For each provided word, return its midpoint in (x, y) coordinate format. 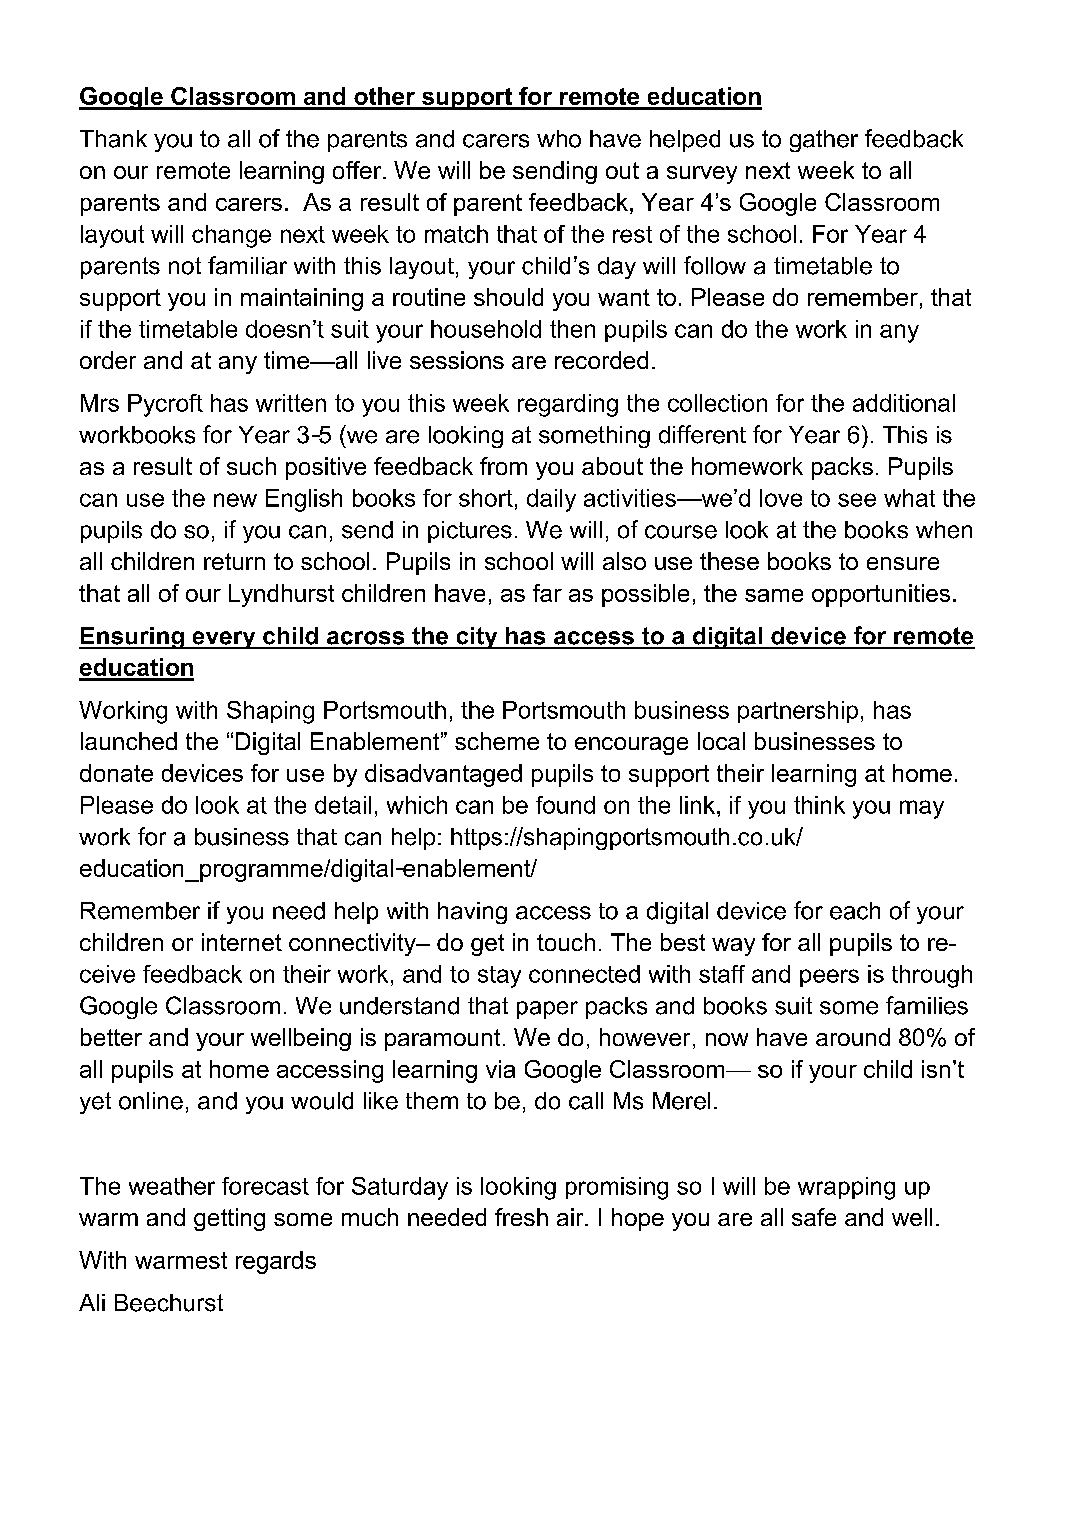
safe (814, 1217)
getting (229, 1219)
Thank (113, 139)
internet (242, 942)
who (559, 139)
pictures (470, 532)
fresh (521, 1217)
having (472, 913)
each (855, 911)
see (857, 500)
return (234, 561)
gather (824, 141)
